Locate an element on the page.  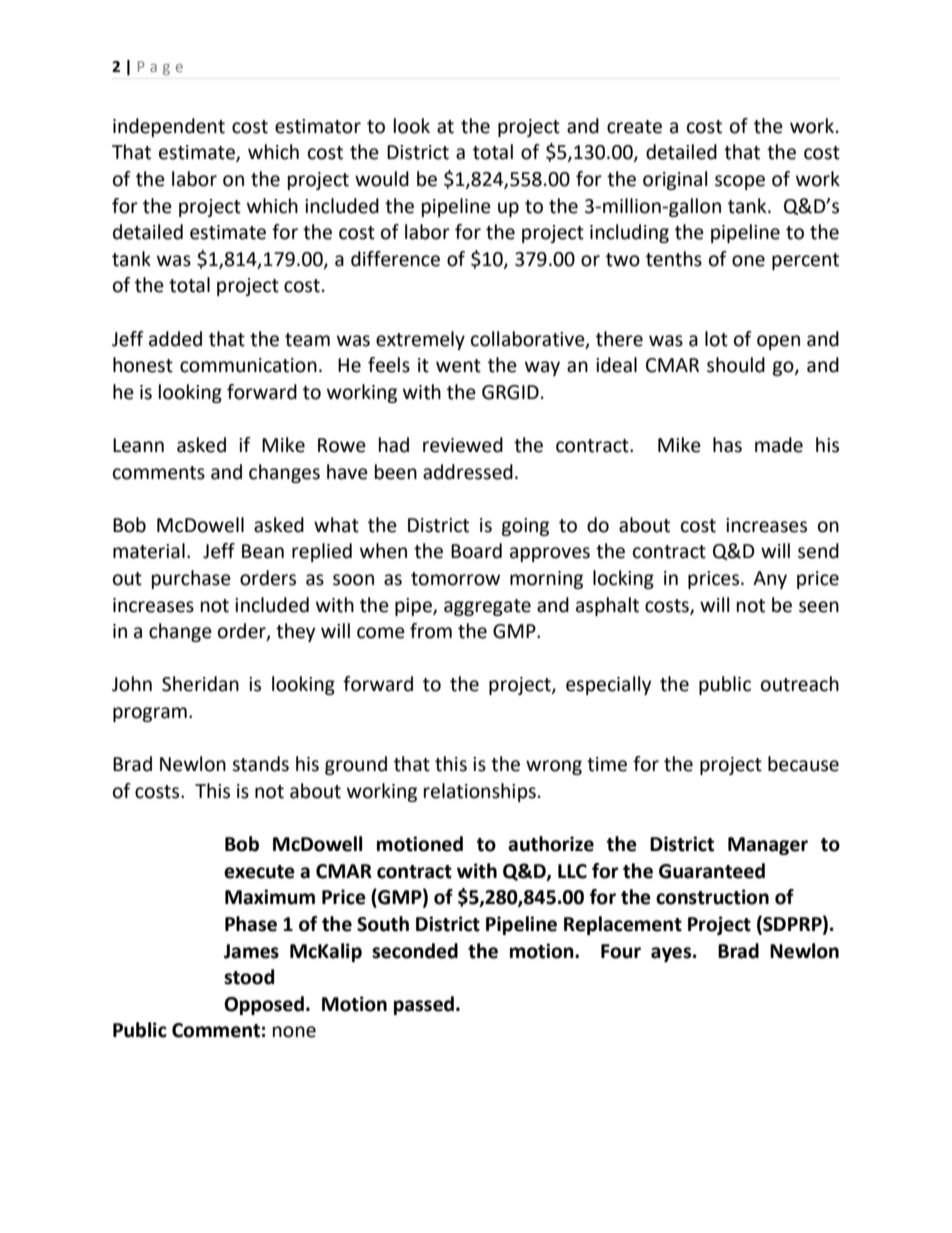
scope is located at coordinates (740, 182).
